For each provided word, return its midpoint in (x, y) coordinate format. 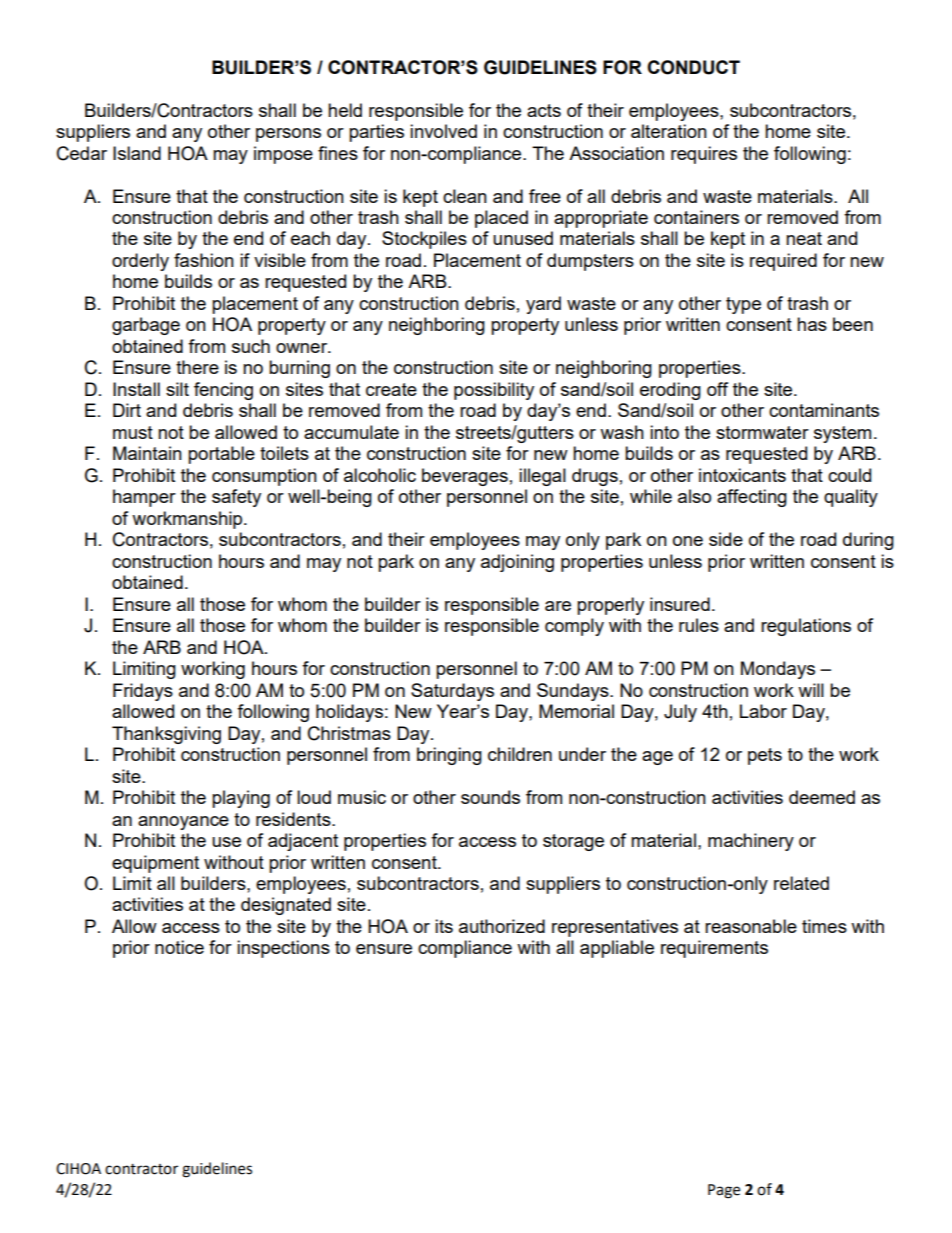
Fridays (143, 692)
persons (288, 135)
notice (179, 947)
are (558, 606)
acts (544, 110)
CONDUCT (693, 67)
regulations (806, 627)
